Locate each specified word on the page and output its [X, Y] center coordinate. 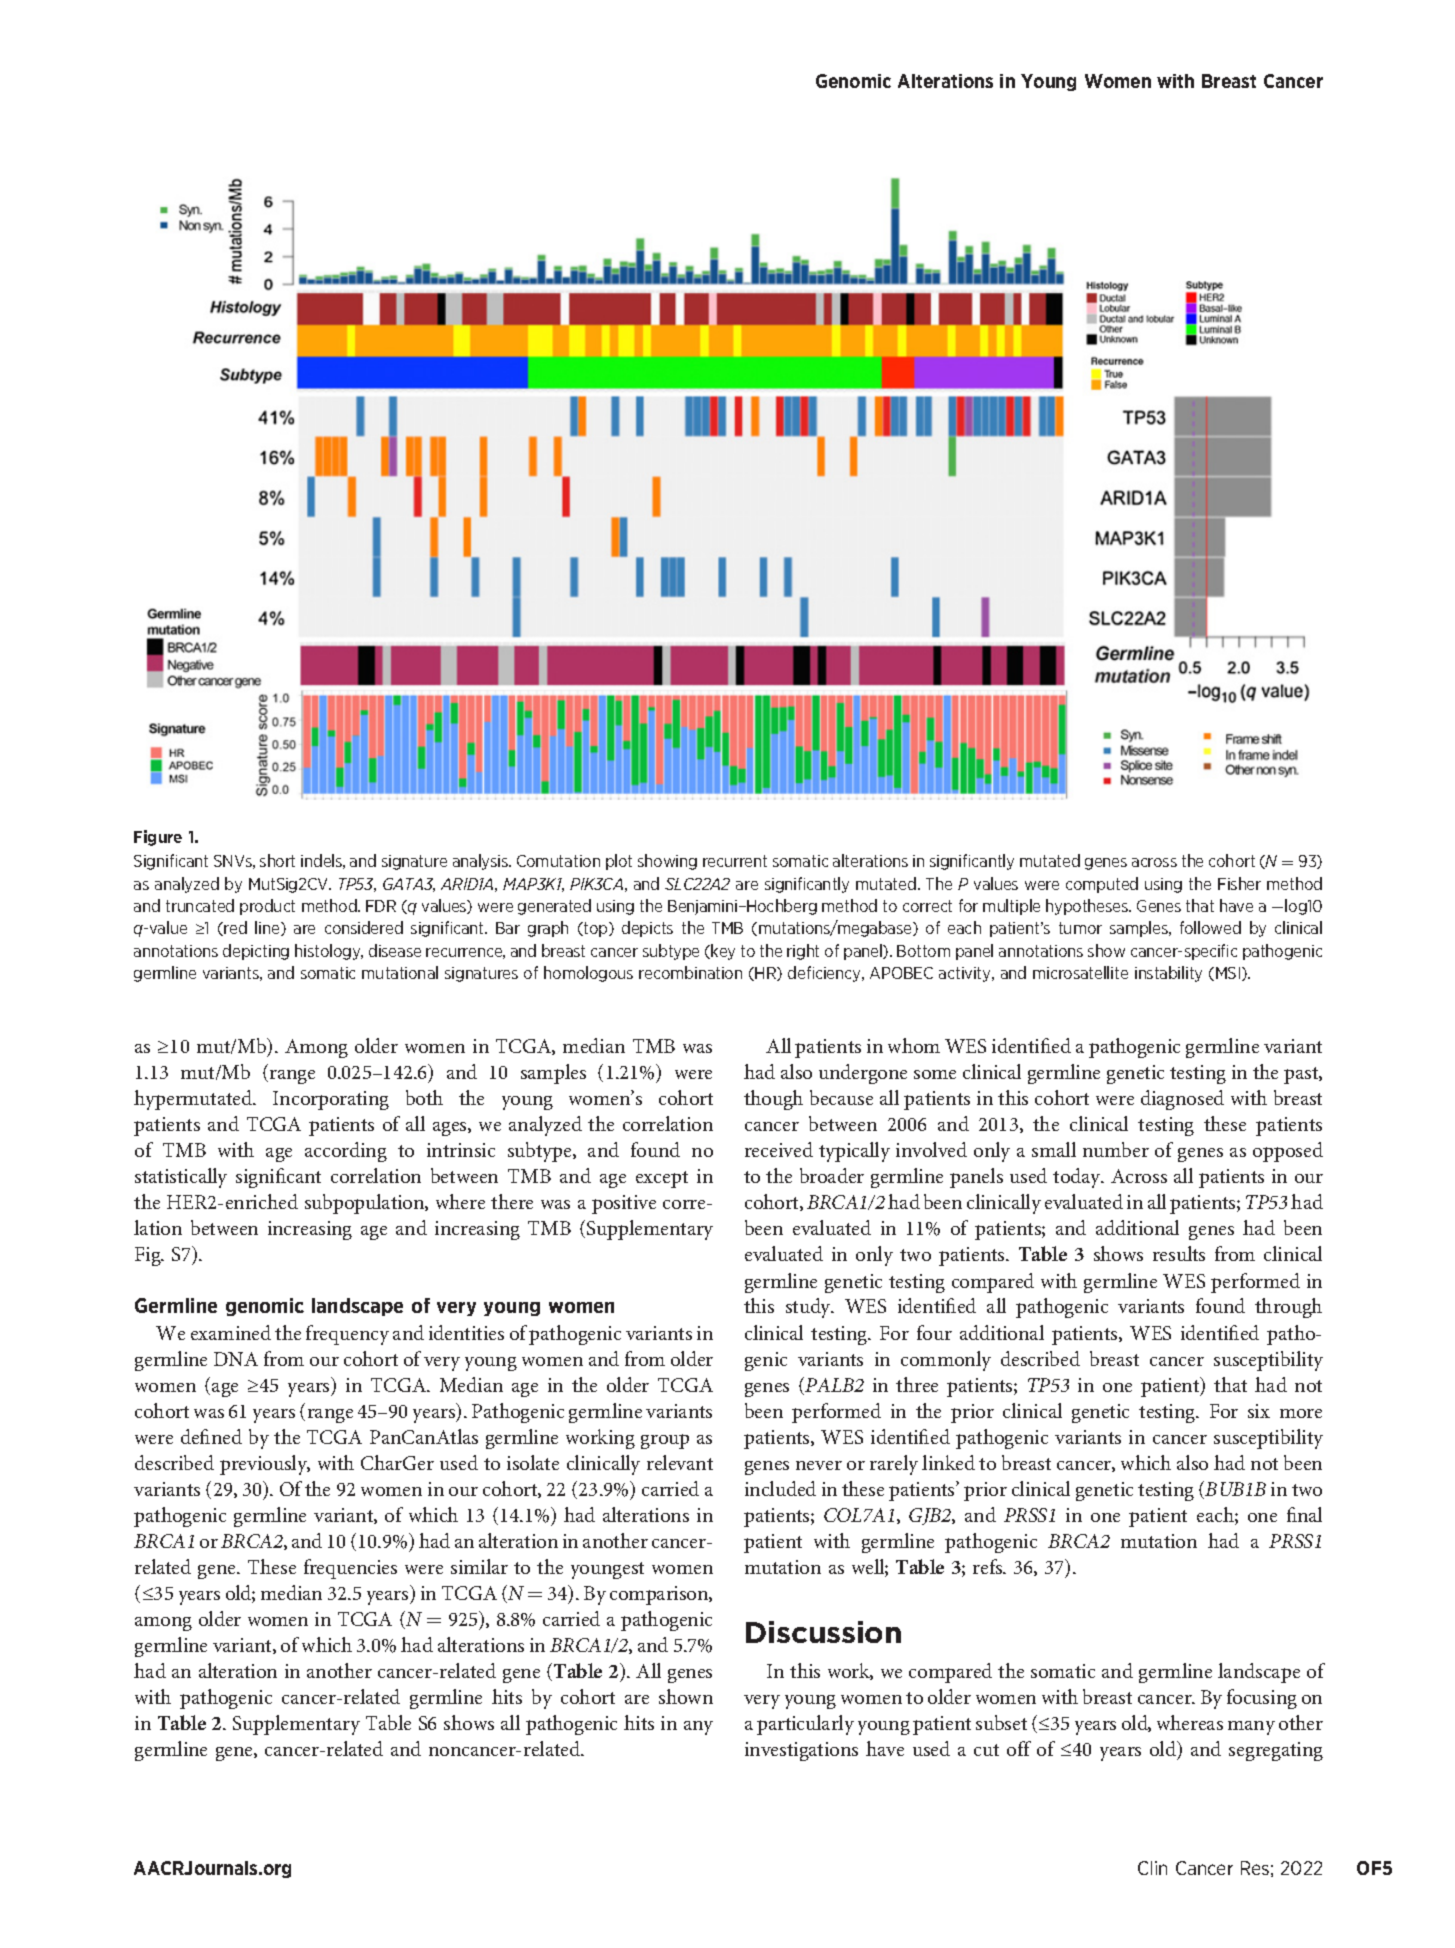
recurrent [735, 861]
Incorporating [331, 1100]
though [773, 1100]
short [277, 860]
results [1179, 1253]
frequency [347, 1335]
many [1251, 1728]
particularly [805, 1725]
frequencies [350, 1569]
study [810, 1308]
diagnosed [1182, 1100]
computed [1102, 885]
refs [989, 1566]
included [780, 1488]
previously [265, 1465]
